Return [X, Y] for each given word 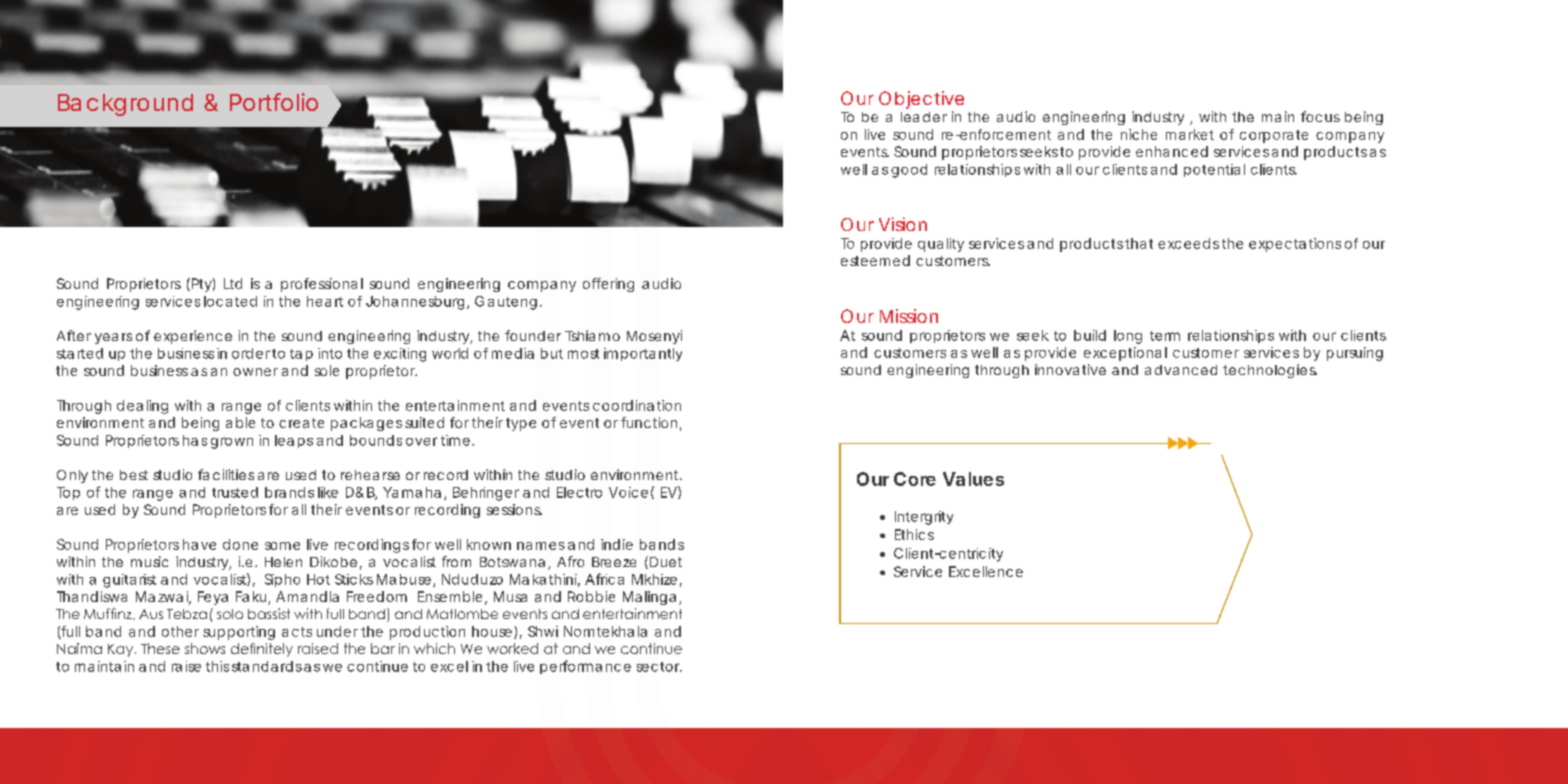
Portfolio [274, 102]
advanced [1181, 370]
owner [255, 372]
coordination [637, 405]
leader [924, 117]
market [1190, 134]
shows [205, 648]
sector [659, 667]
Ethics [914, 534]
